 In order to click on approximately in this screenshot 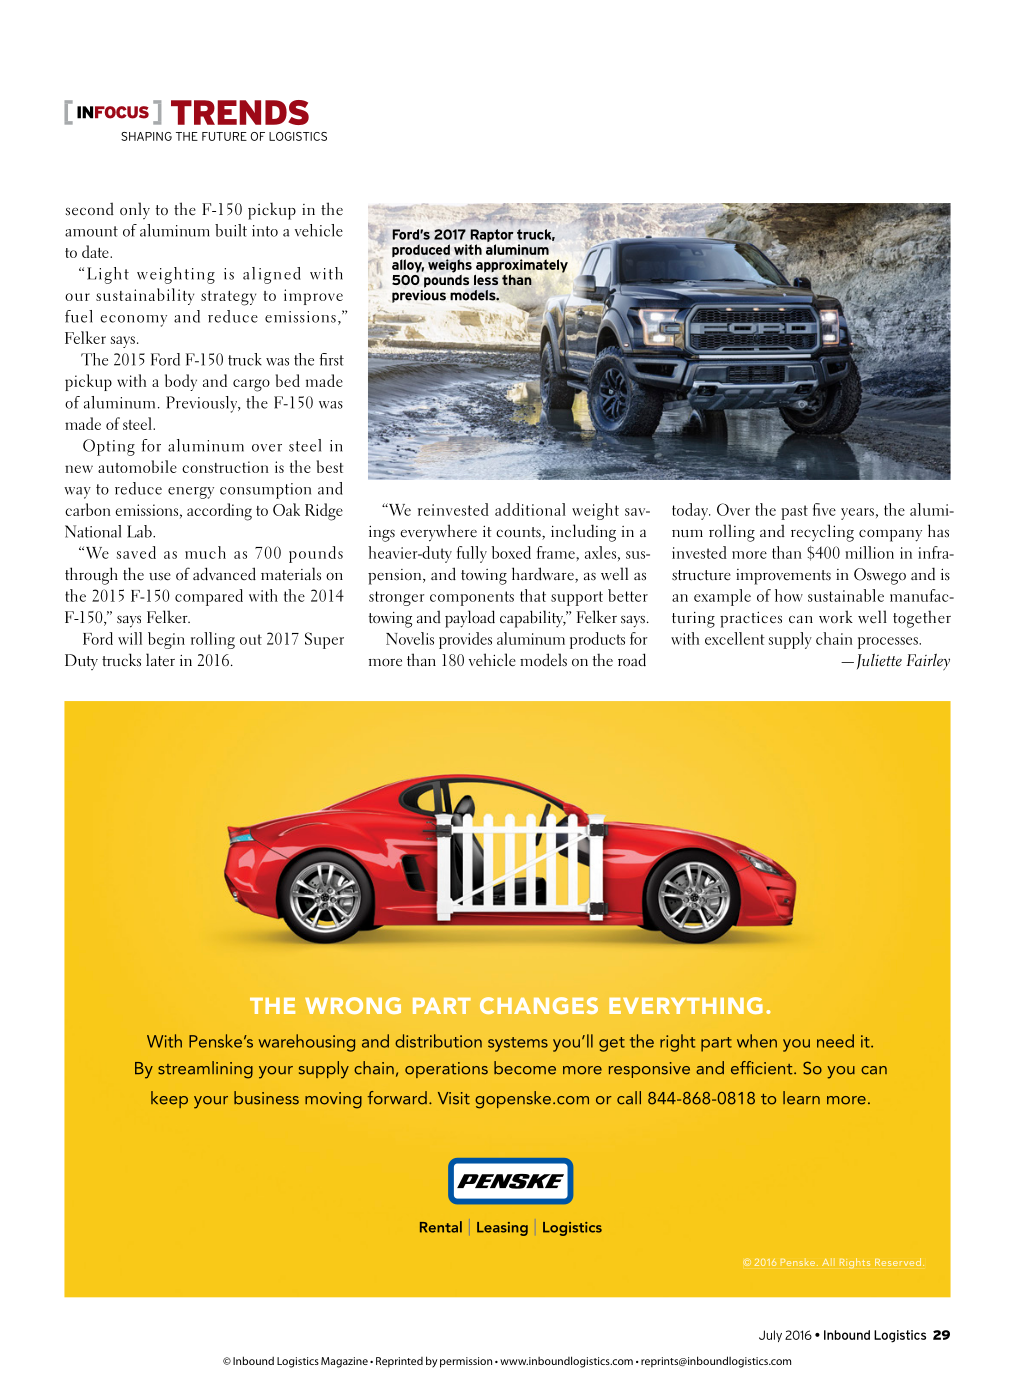, I will do `click(522, 267)`.
